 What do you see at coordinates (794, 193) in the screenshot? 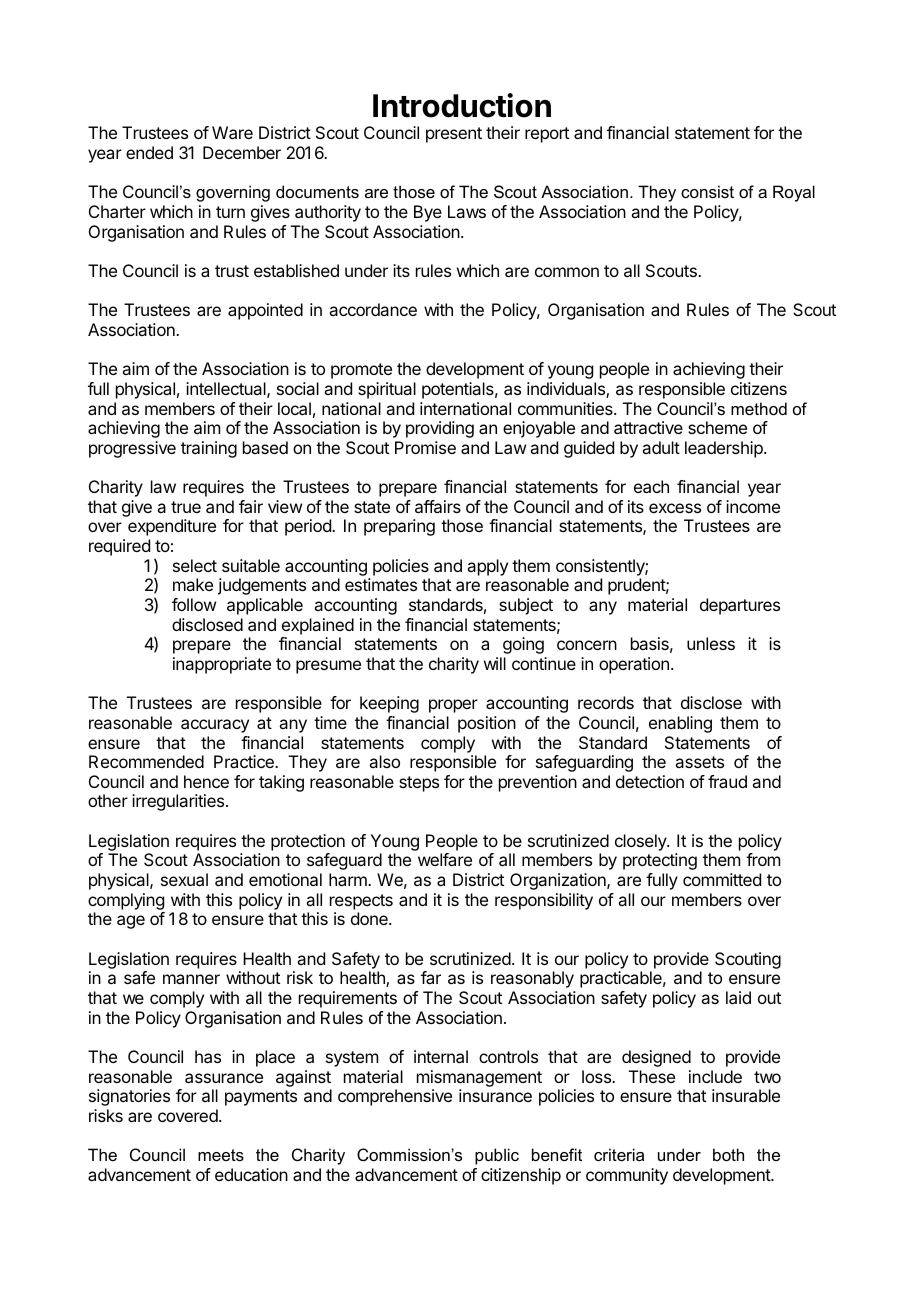
I see `Royal` at bounding box center [794, 193].
